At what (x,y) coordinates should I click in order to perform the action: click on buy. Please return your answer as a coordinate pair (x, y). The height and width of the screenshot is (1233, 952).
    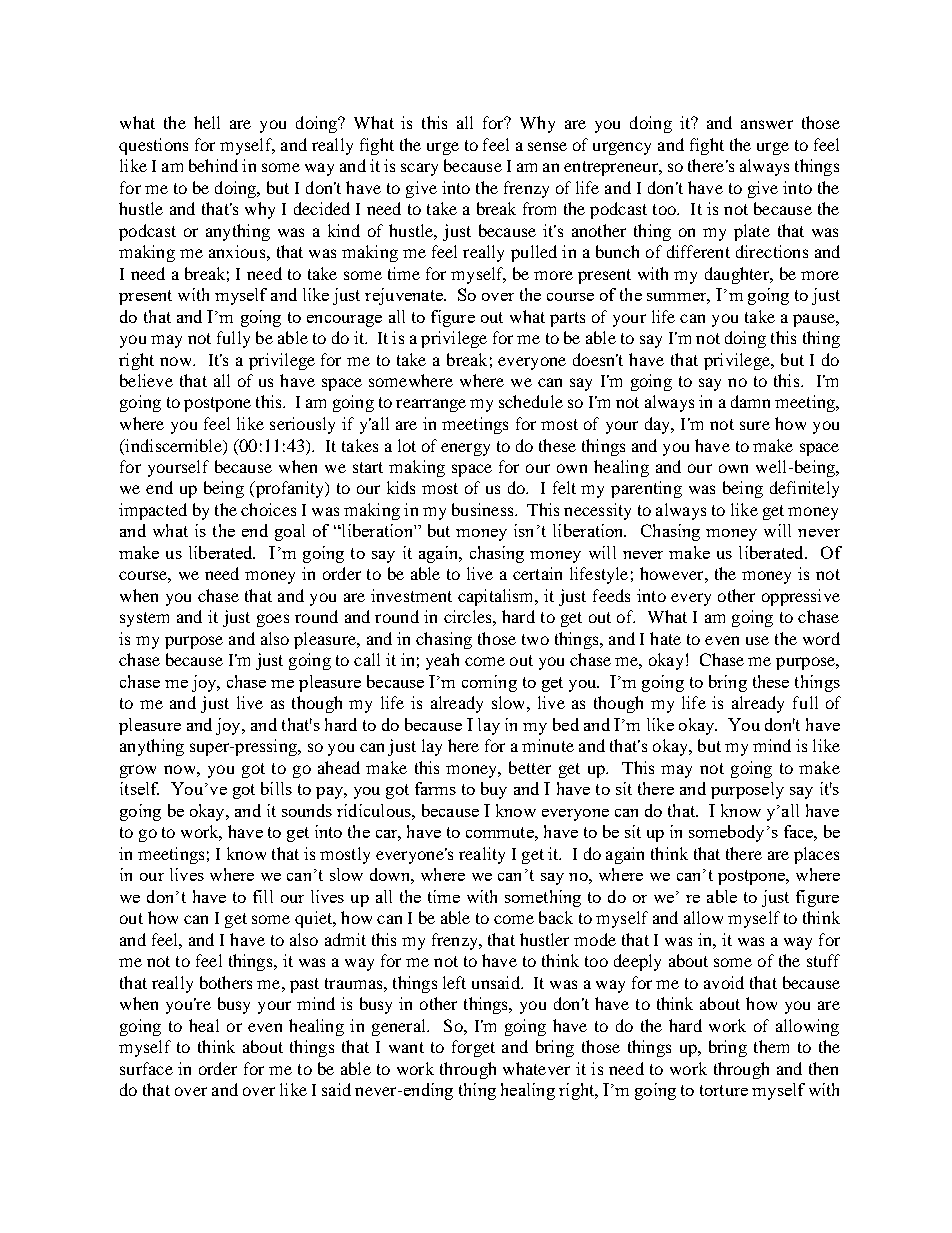
    Looking at the image, I should click on (494, 790).
